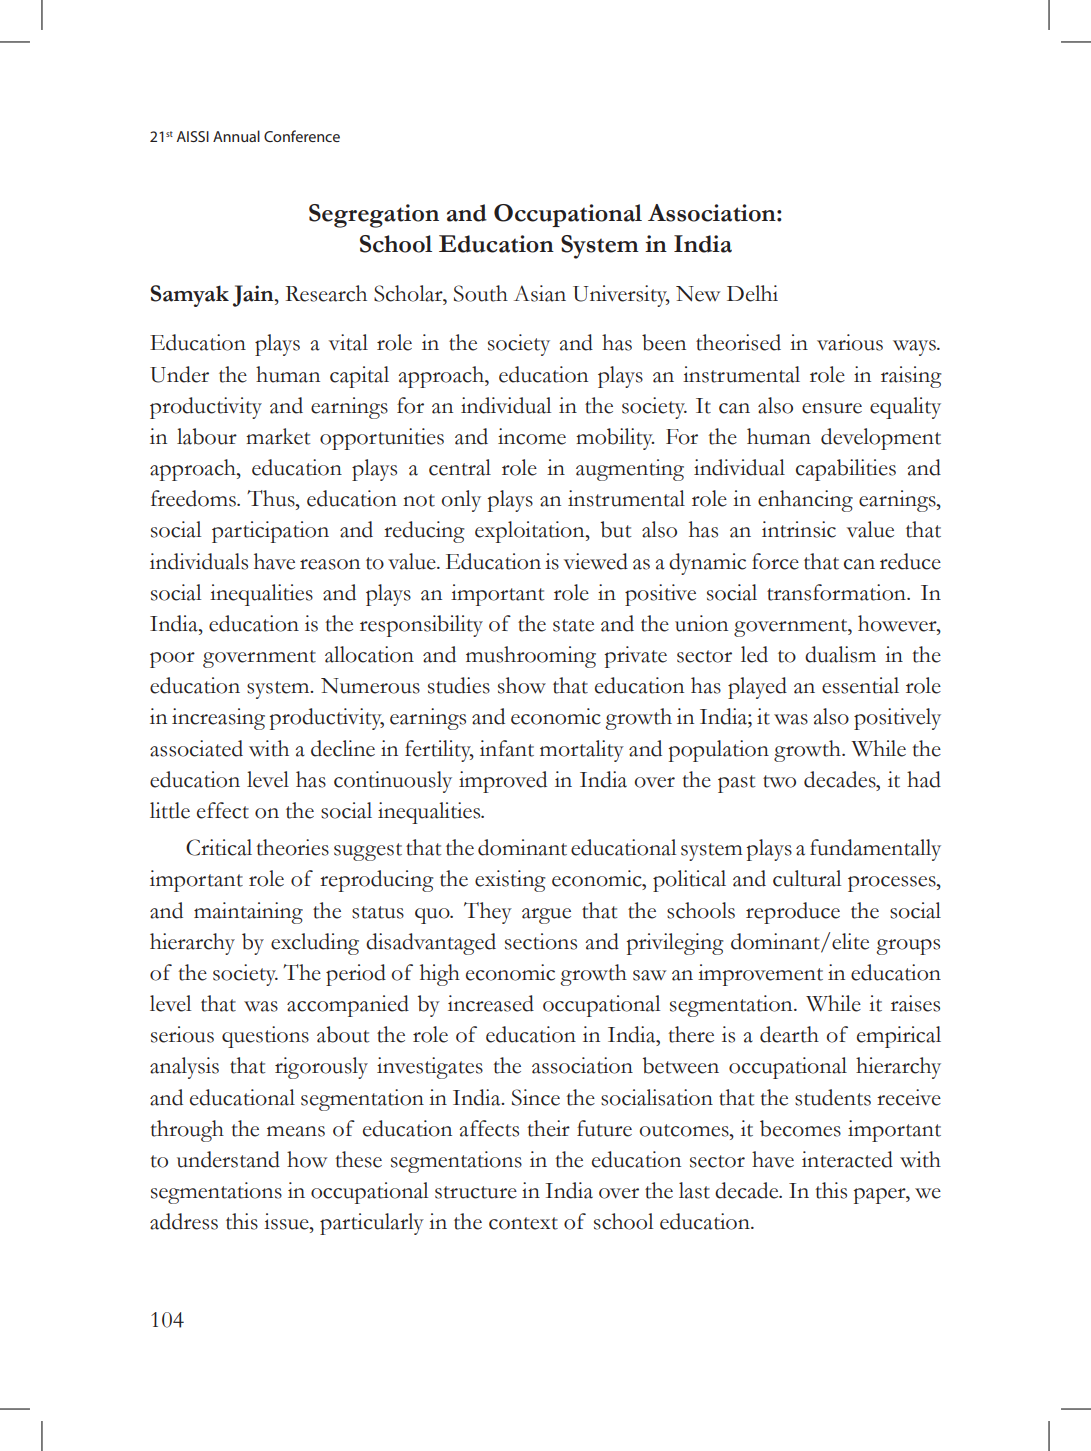 The width and height of the page is (1091, 1451). Describe the element at coordinates (287, 1221) in the page. I see `issue` at that location.
